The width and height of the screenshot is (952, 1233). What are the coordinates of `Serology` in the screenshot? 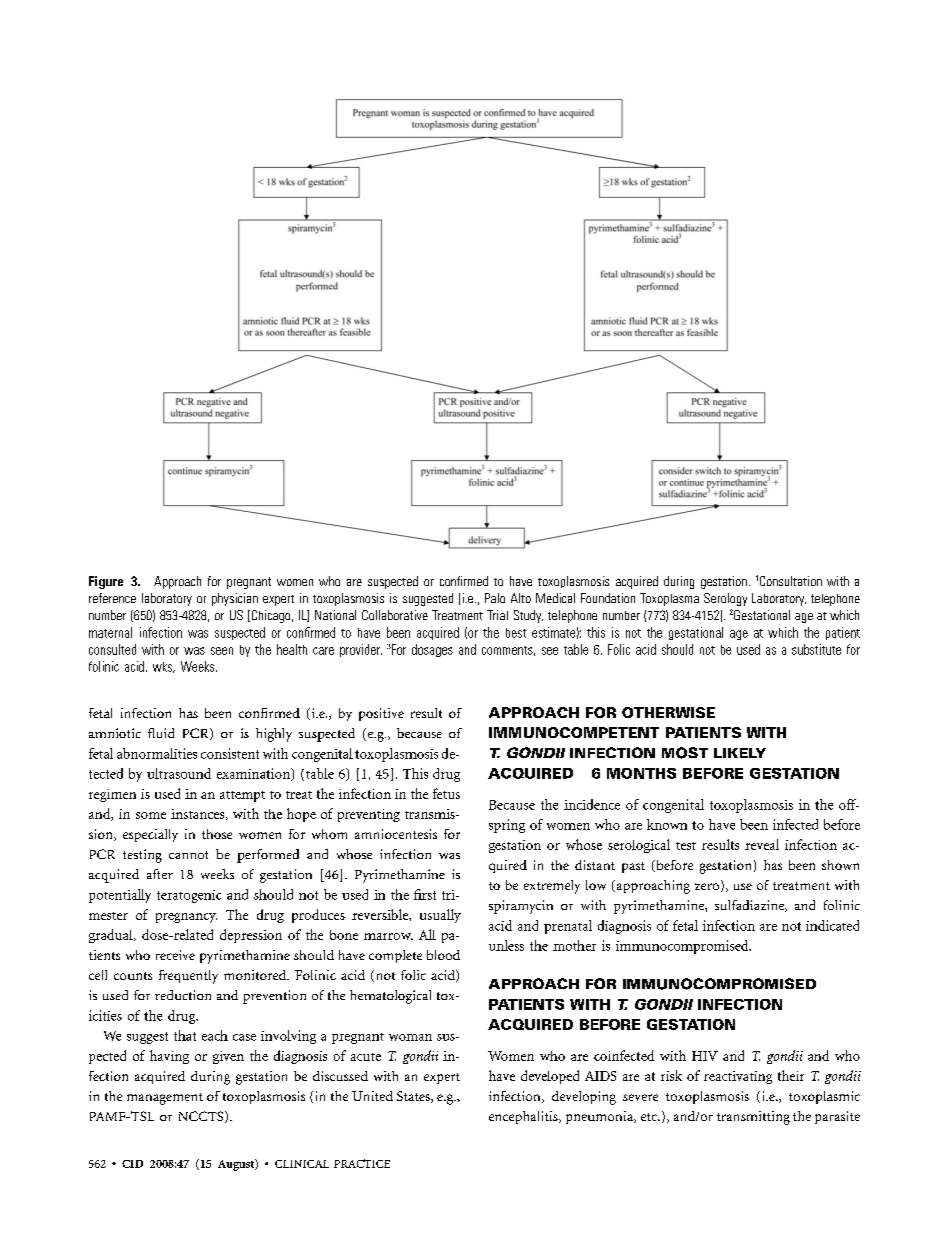 It's located at (725, 599).
